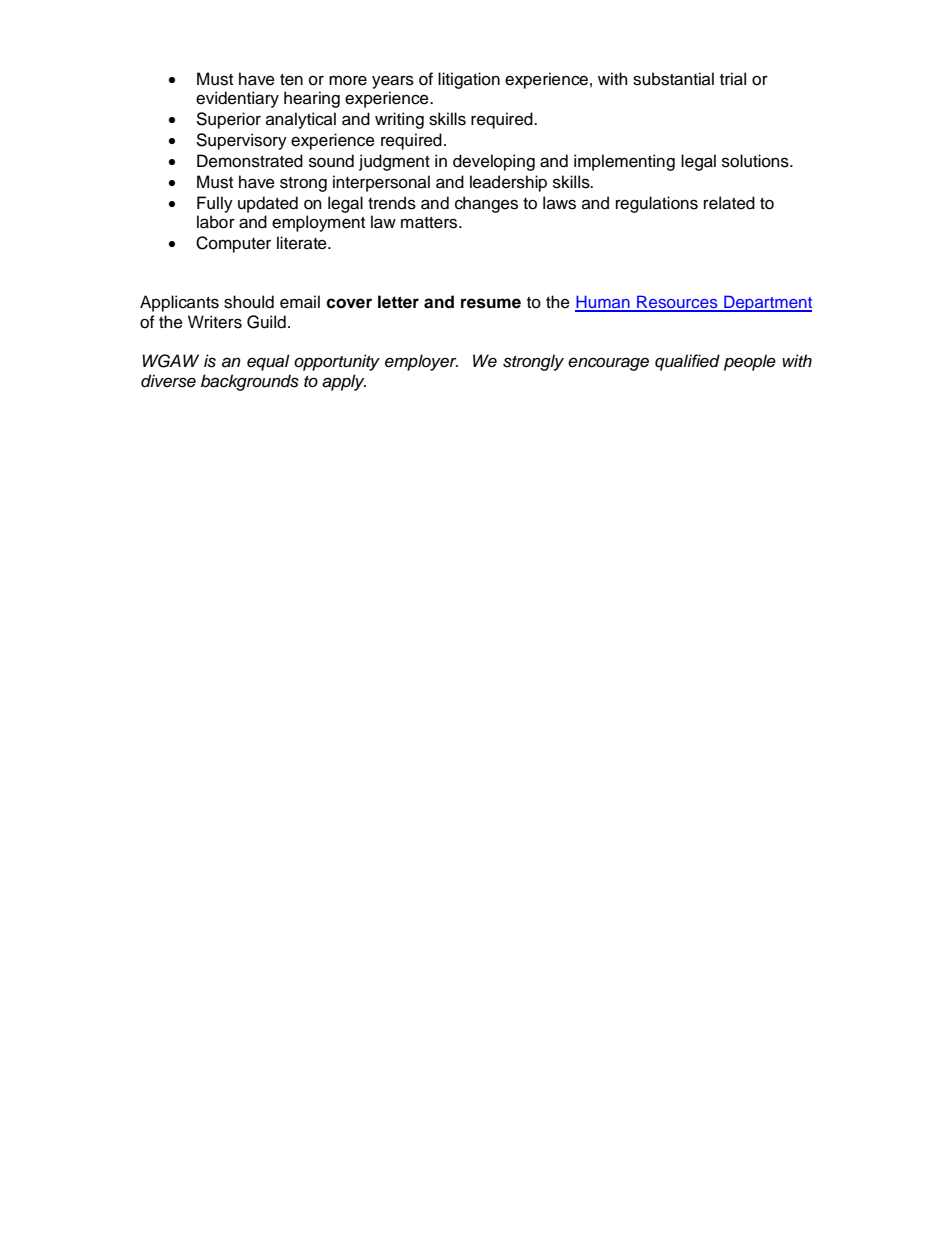 The image size is (952, 1233). I want to click on leadership, so click(508, 183).
